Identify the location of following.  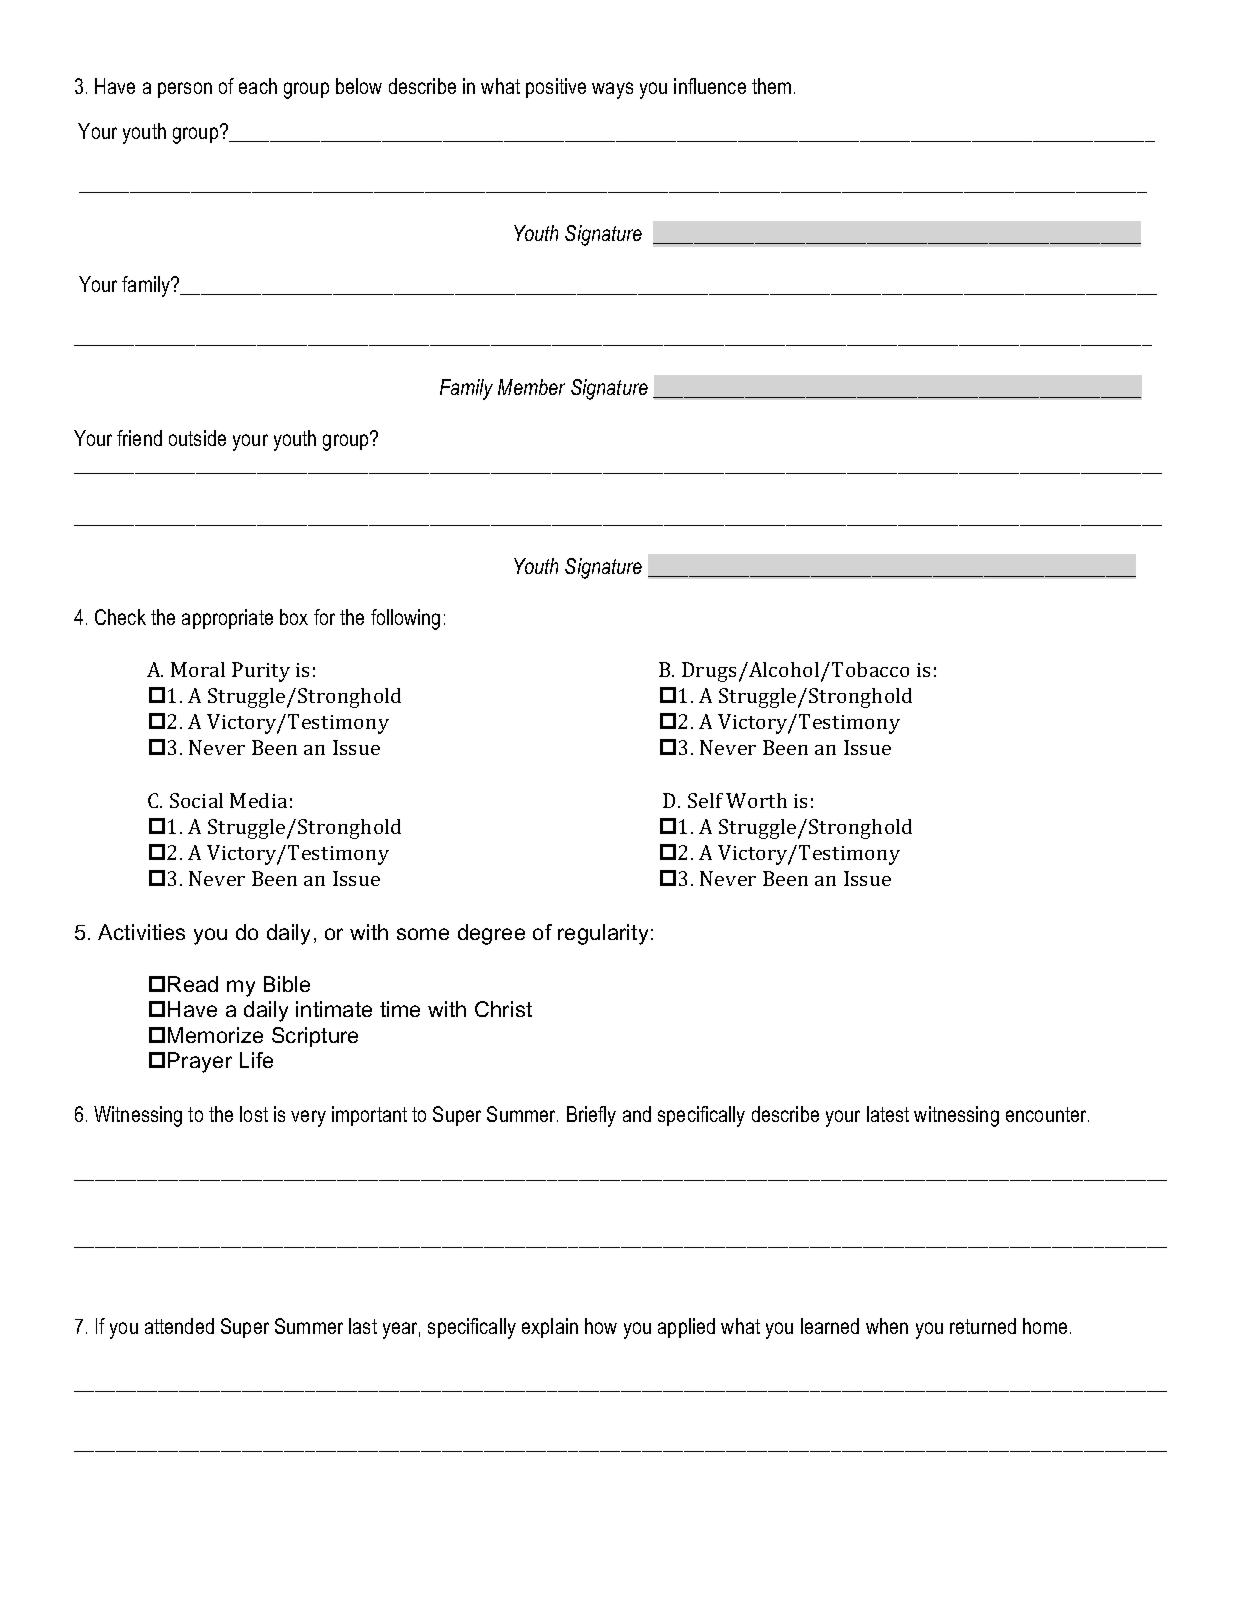
(405, 619).
